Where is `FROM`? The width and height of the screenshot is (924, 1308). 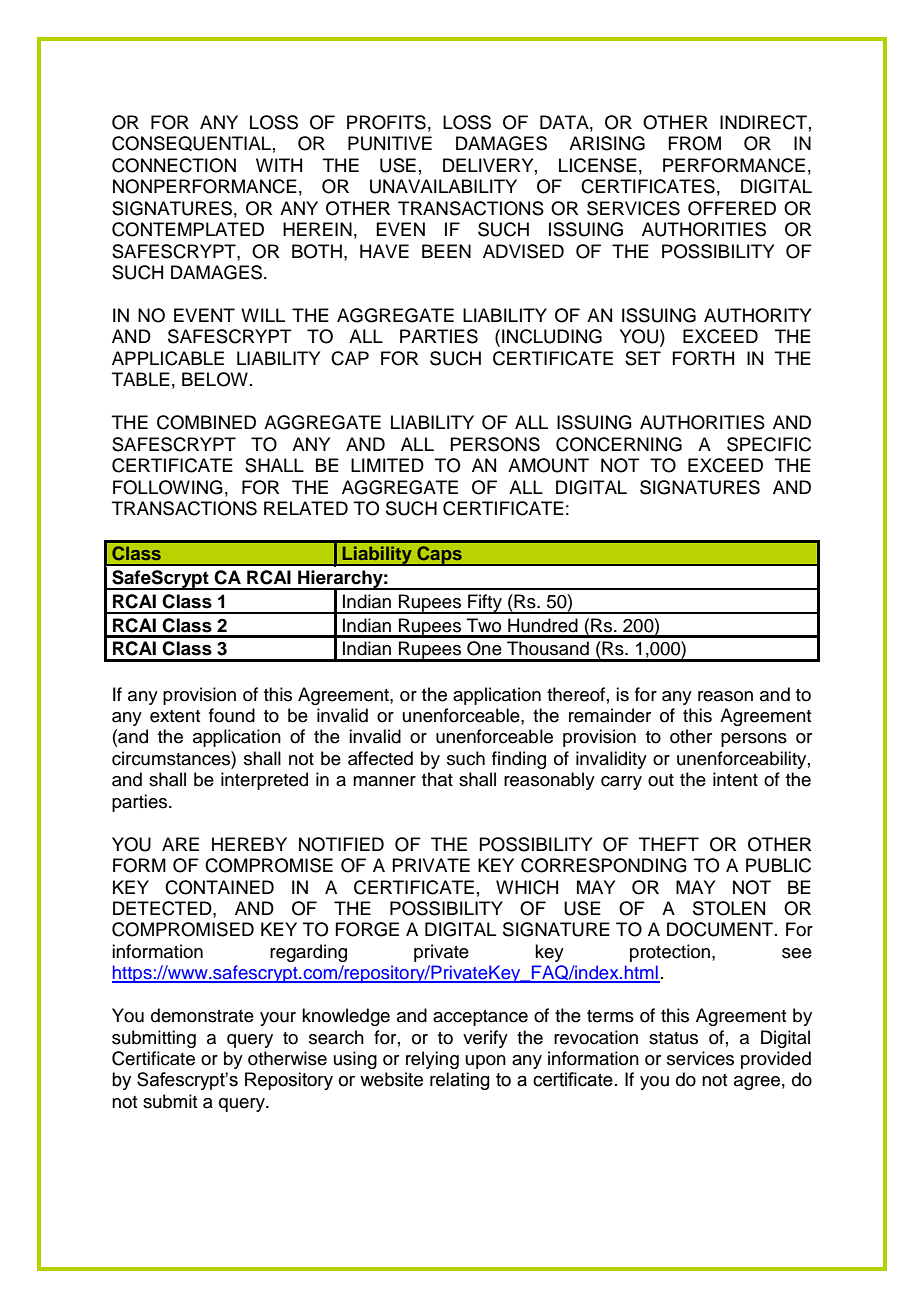
FROM is located at coordinates (694, 143).
